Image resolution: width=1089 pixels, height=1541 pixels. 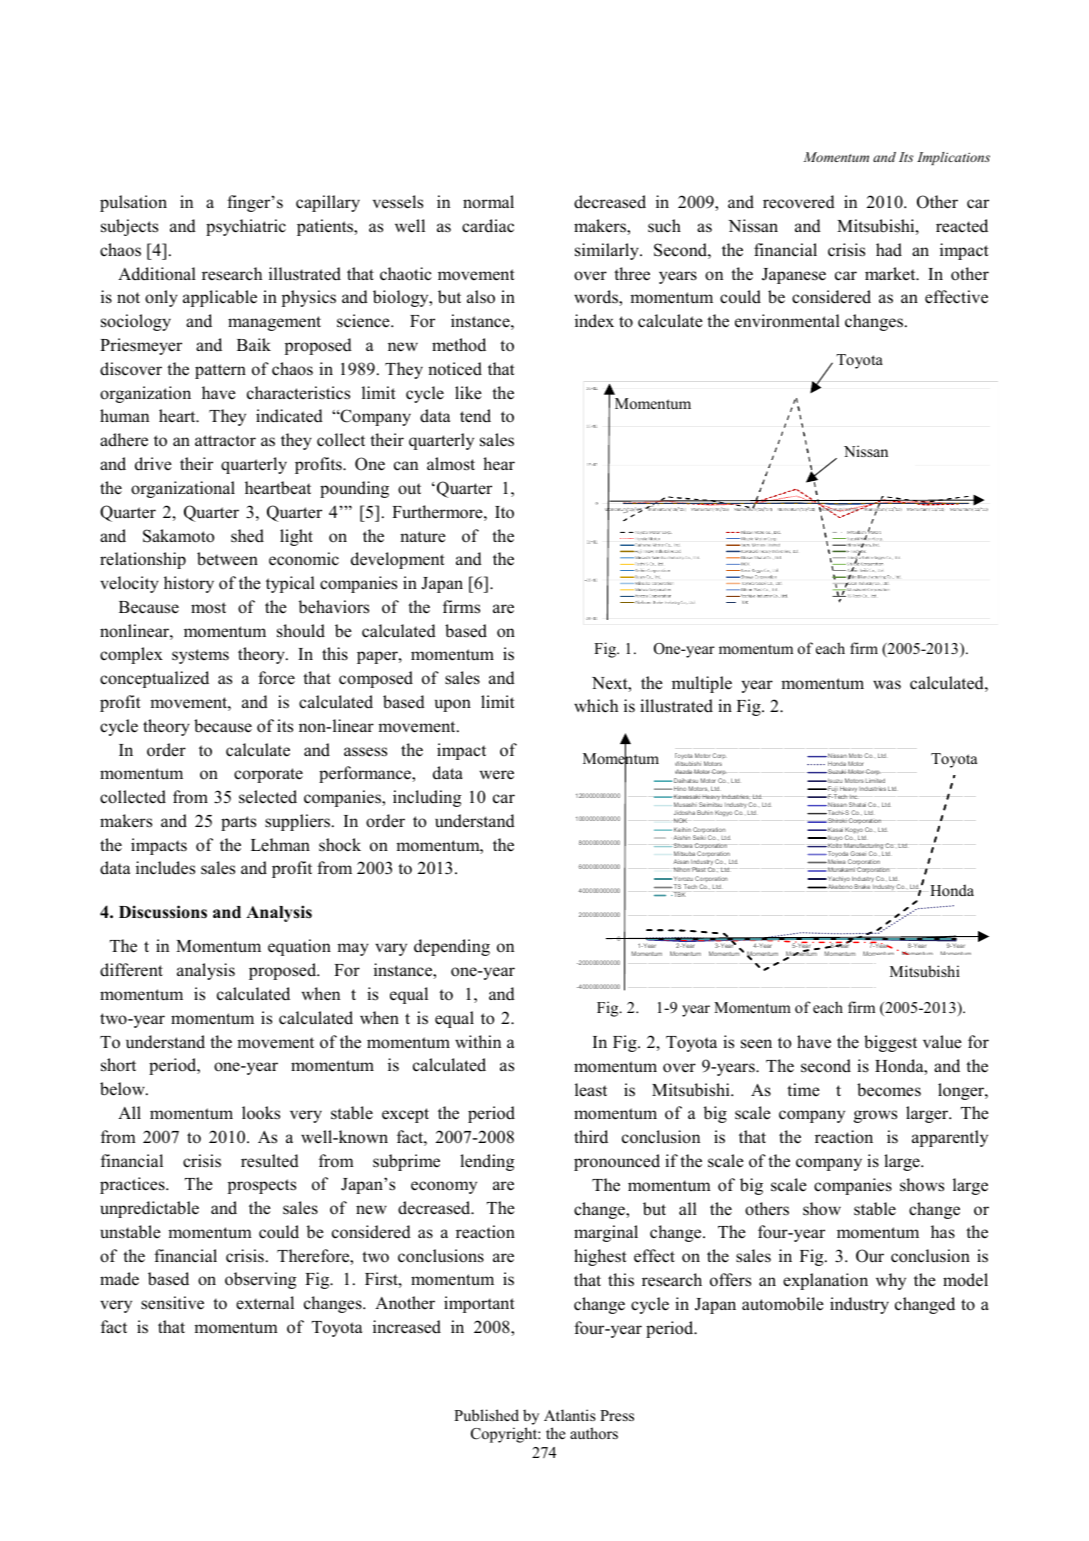 What do you see at coordinates (238, 823) in the page?
I see `parts` at bounding box center [238, 823].
